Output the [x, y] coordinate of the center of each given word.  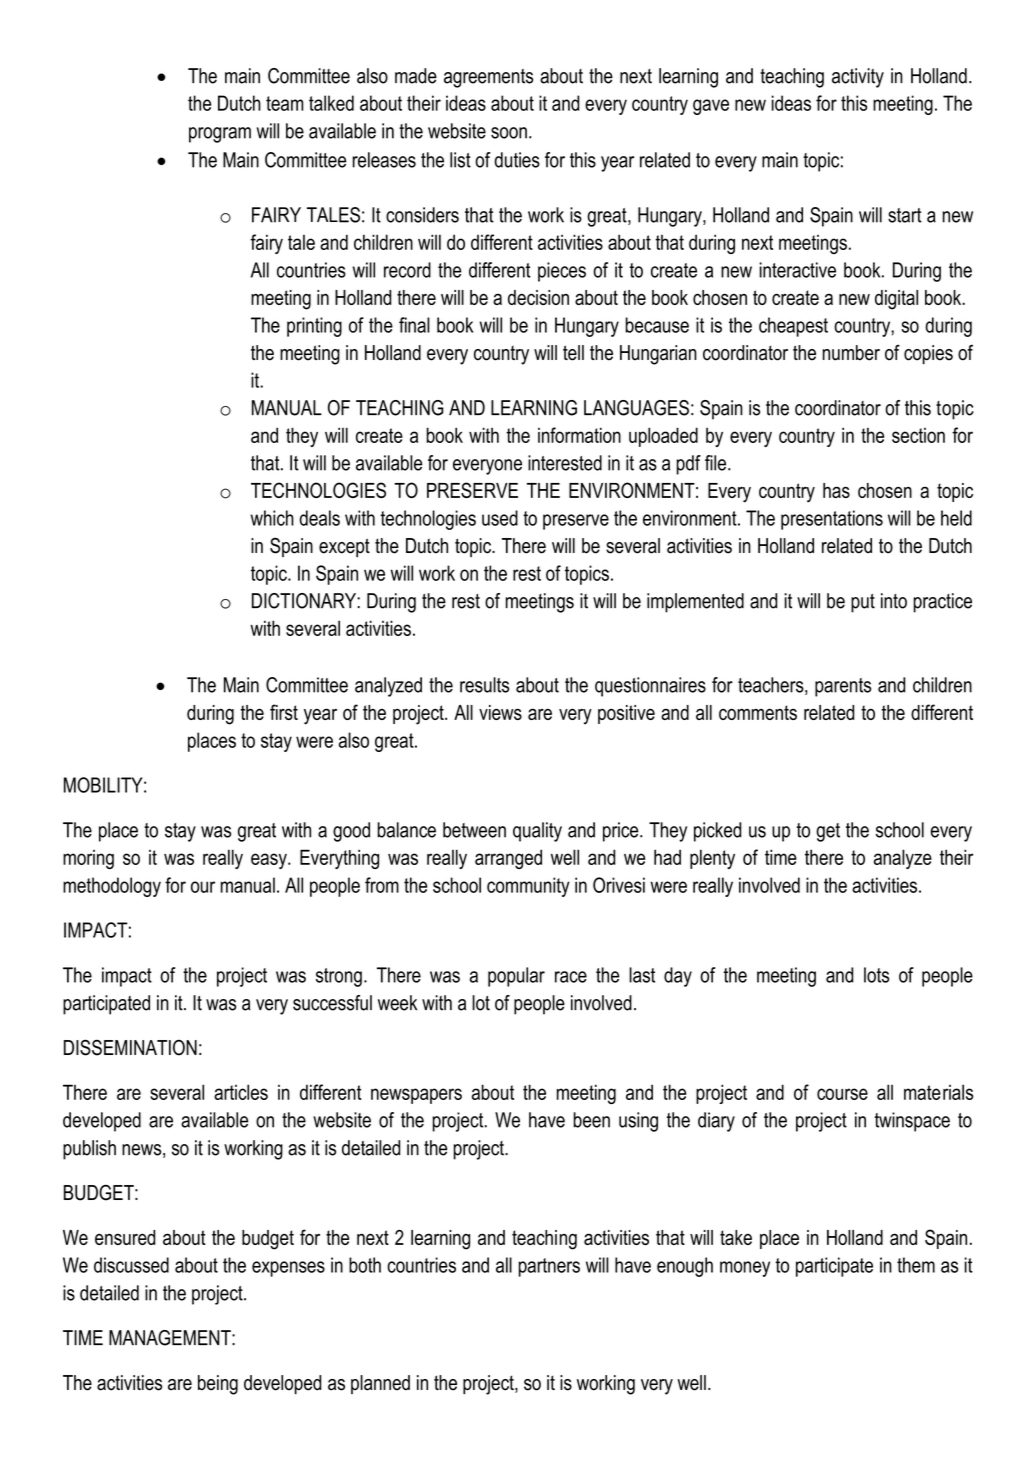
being [218, 1385]
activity [858, 78]
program [220, 135]
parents [843, 687]
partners [549, 1267]
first [284, 712]
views [500, 712]
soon [509, 133]
